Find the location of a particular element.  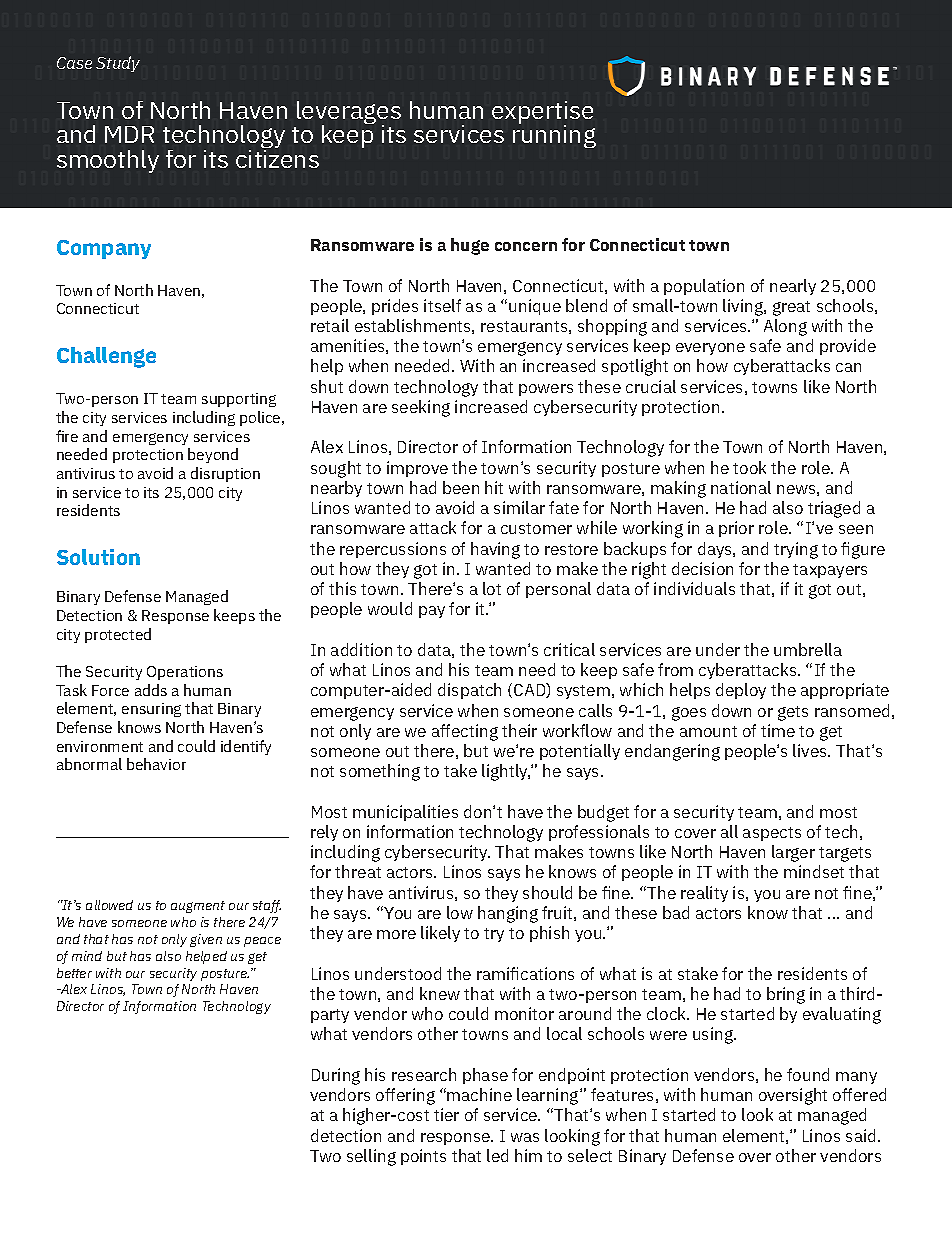

protected is located at coordinates (118, 635).
